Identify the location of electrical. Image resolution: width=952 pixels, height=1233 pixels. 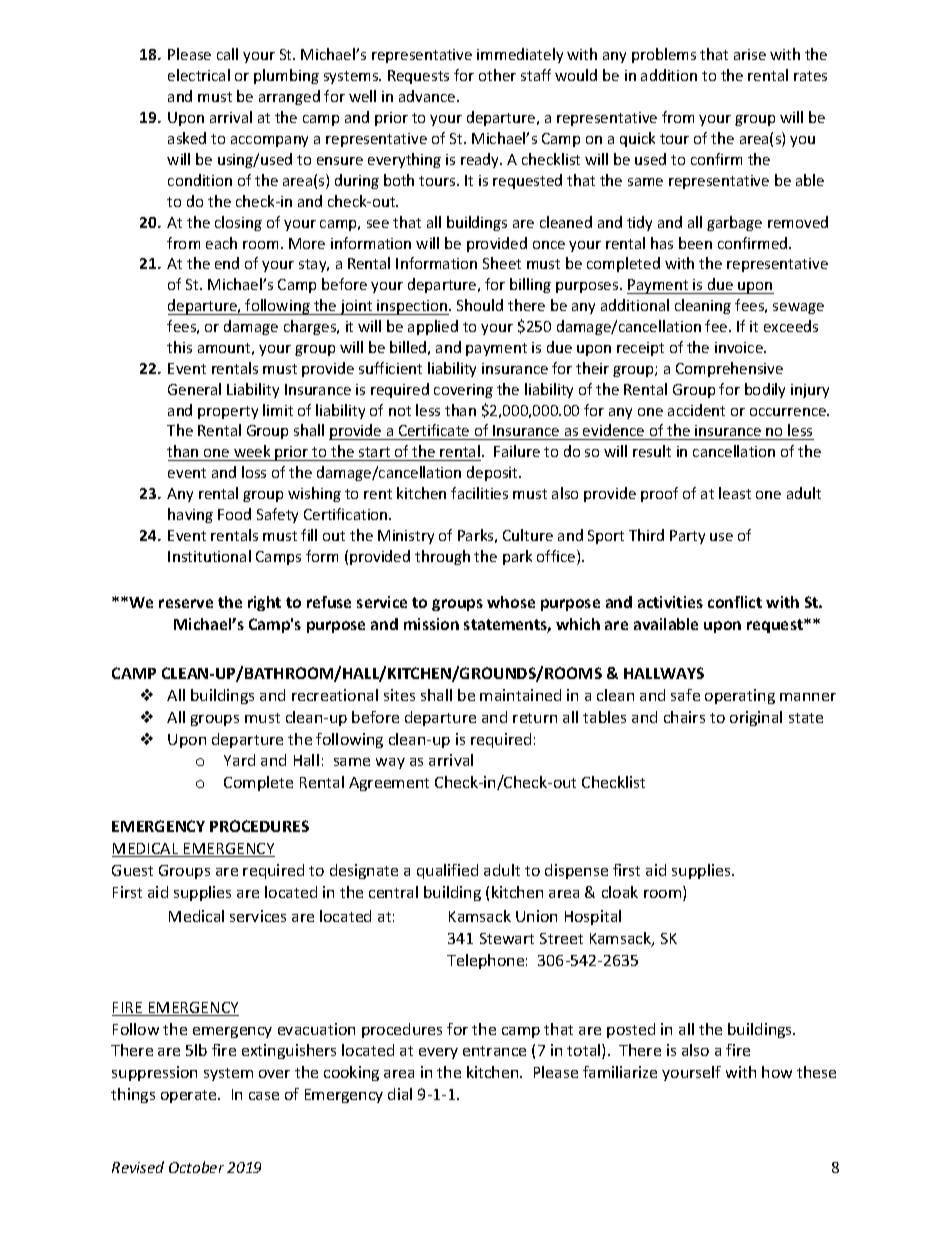
(199, 75).
